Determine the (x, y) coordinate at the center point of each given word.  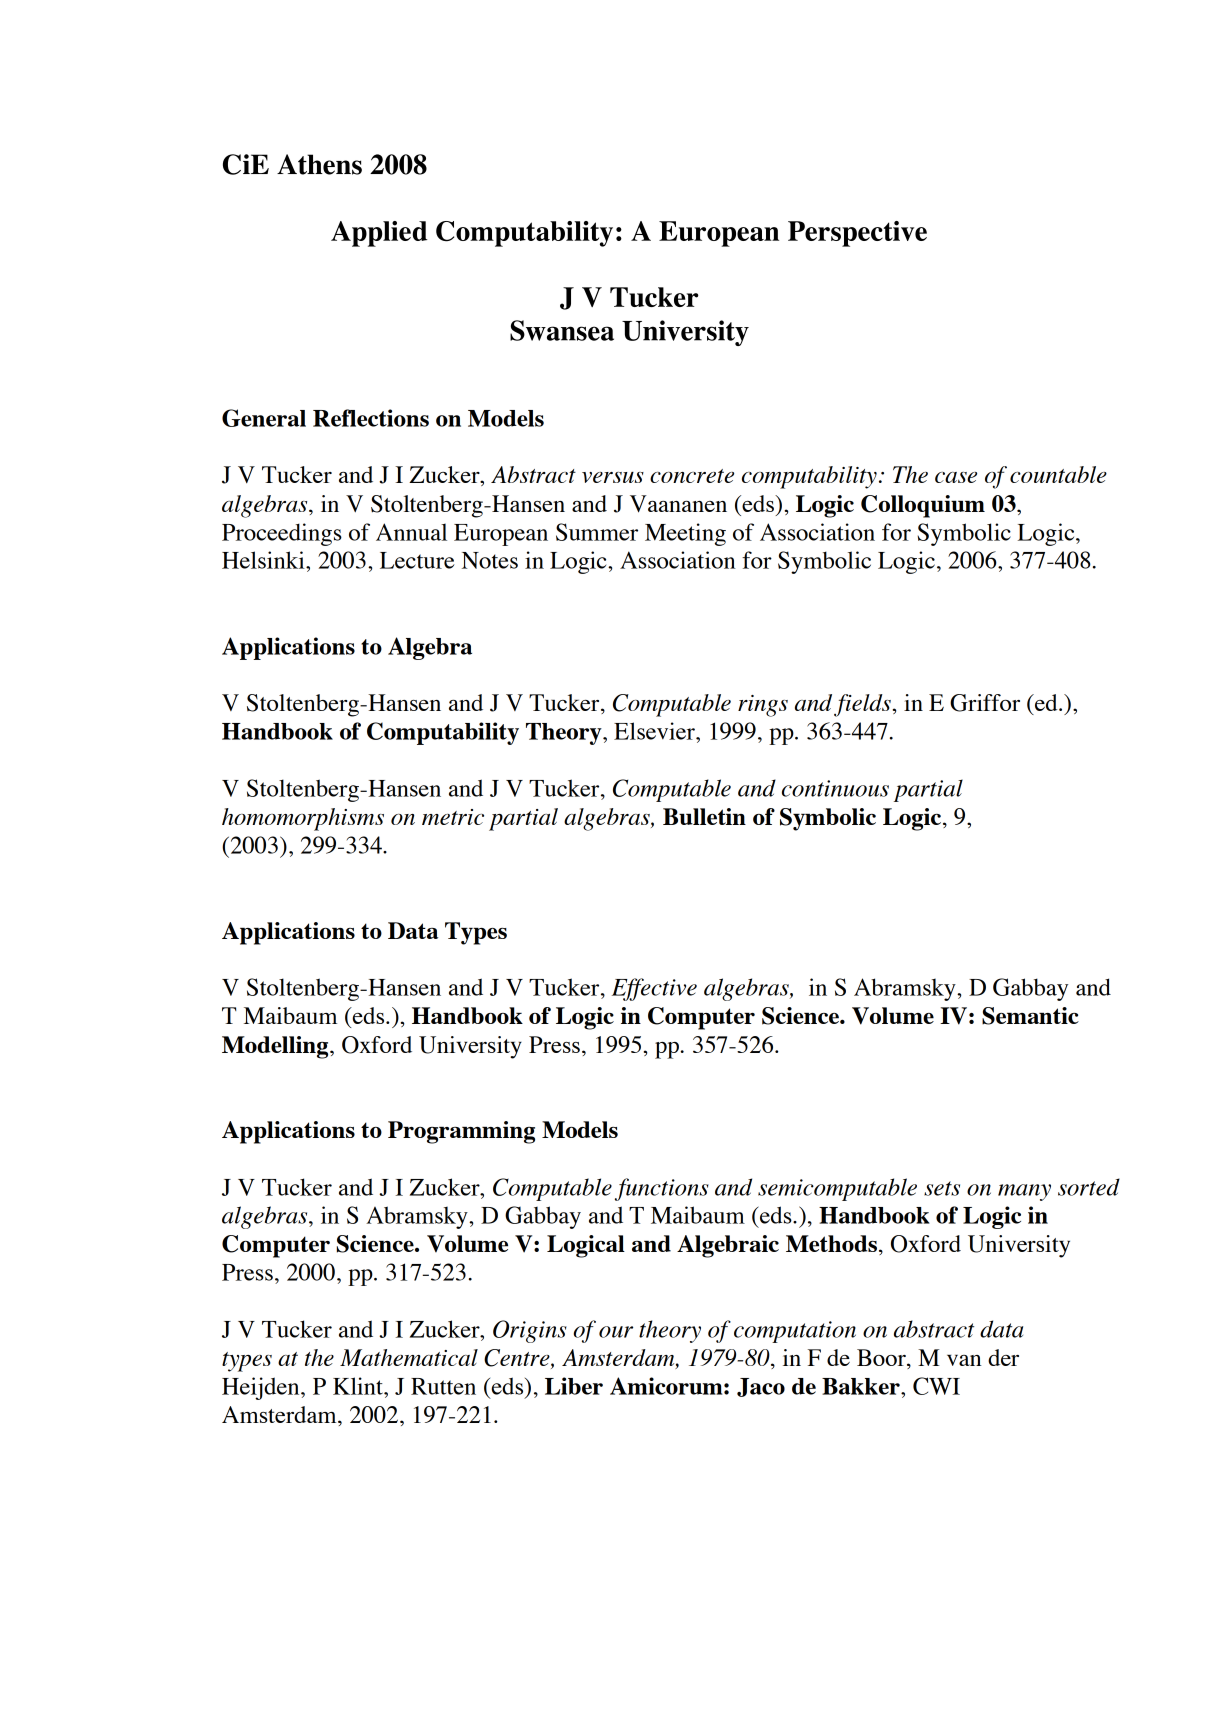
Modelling (276, 1047)
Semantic (1030, 1016)
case (956, 477)
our (616, 1332)
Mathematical (409, 1357)
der (1003, 1357)
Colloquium (923, 506)
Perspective (857, 234)
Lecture (417, 560)
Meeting (685, 534)
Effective (654, 989)
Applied (379, 234)
